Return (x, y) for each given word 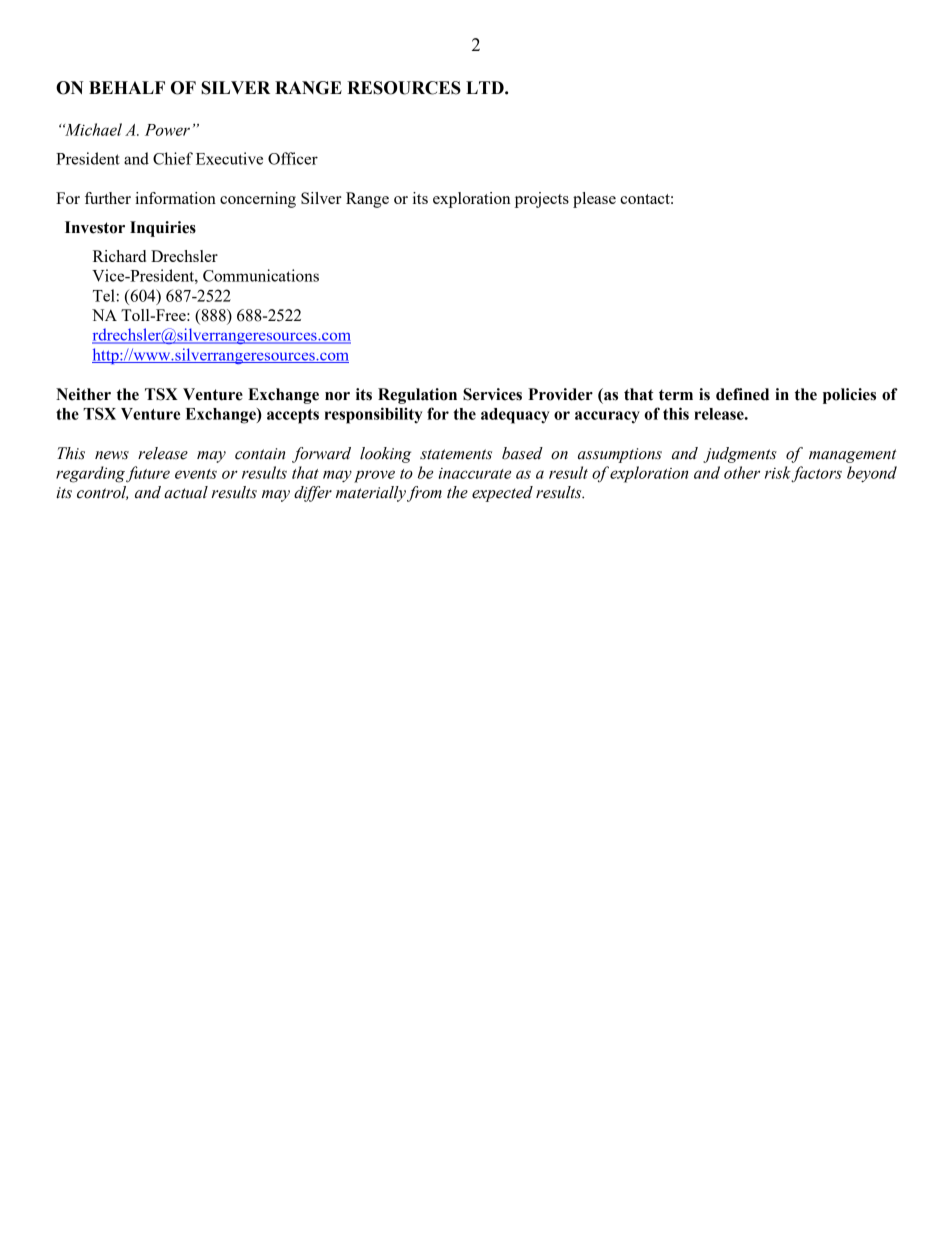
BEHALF (127, 87)
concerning (258, 200)
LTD (486, 87)
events (196, 474)
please (594, 200)
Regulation (417, 396)
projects (542, 200)
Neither (83, 394)
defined (742, 394)
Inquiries (163, 229)
